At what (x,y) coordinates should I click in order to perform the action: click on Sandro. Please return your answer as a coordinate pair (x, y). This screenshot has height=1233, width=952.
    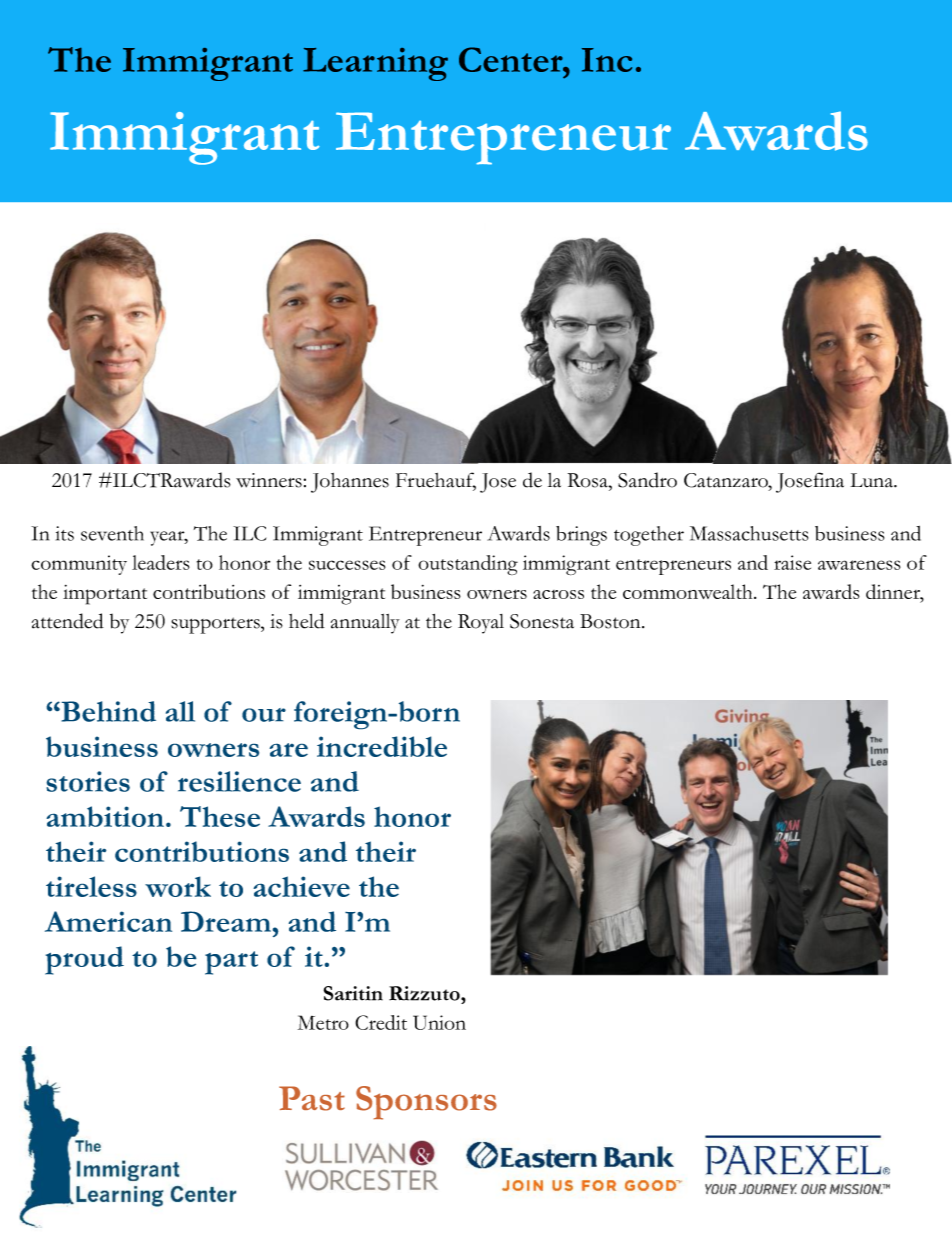
    Looking at the image, I should click on (647, 480).
